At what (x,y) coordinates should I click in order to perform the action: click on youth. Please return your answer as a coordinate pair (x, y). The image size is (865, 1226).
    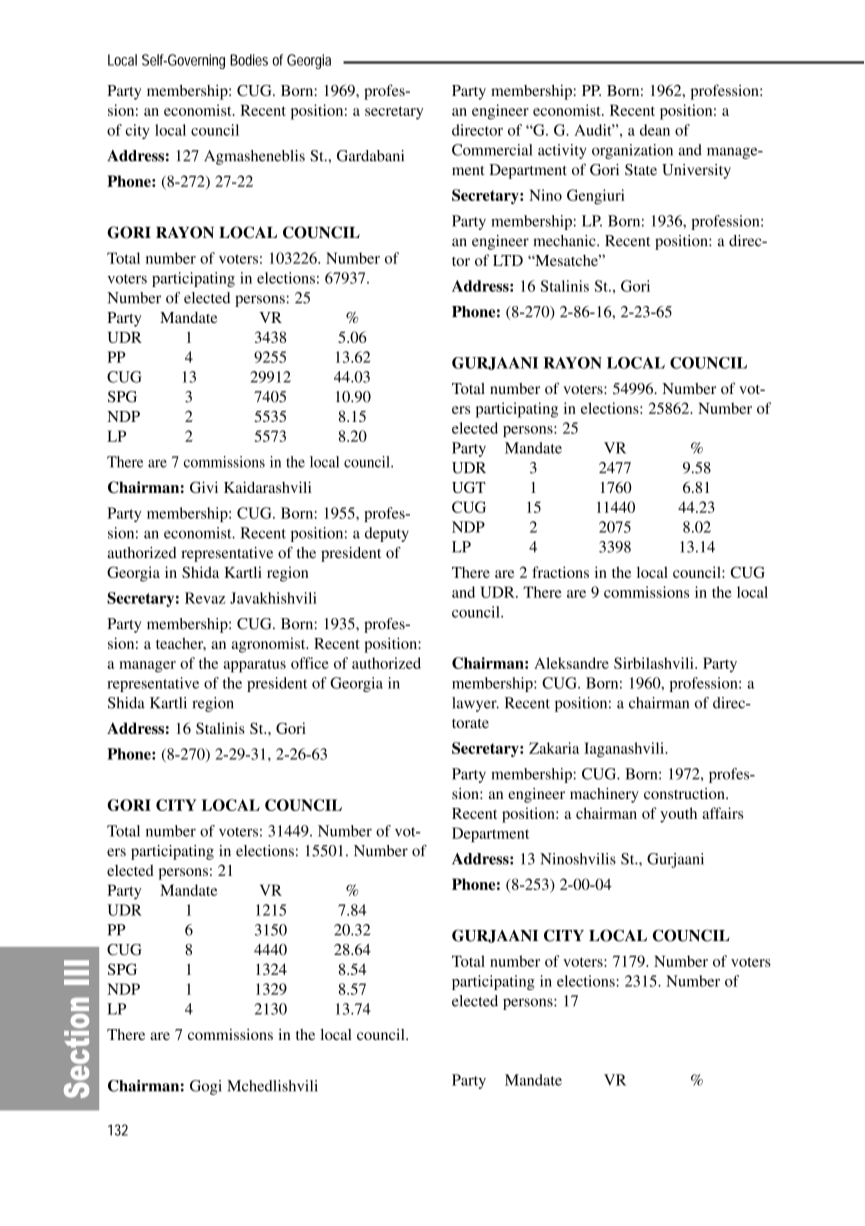
    Looking at the image, I should click on (678, 815).
